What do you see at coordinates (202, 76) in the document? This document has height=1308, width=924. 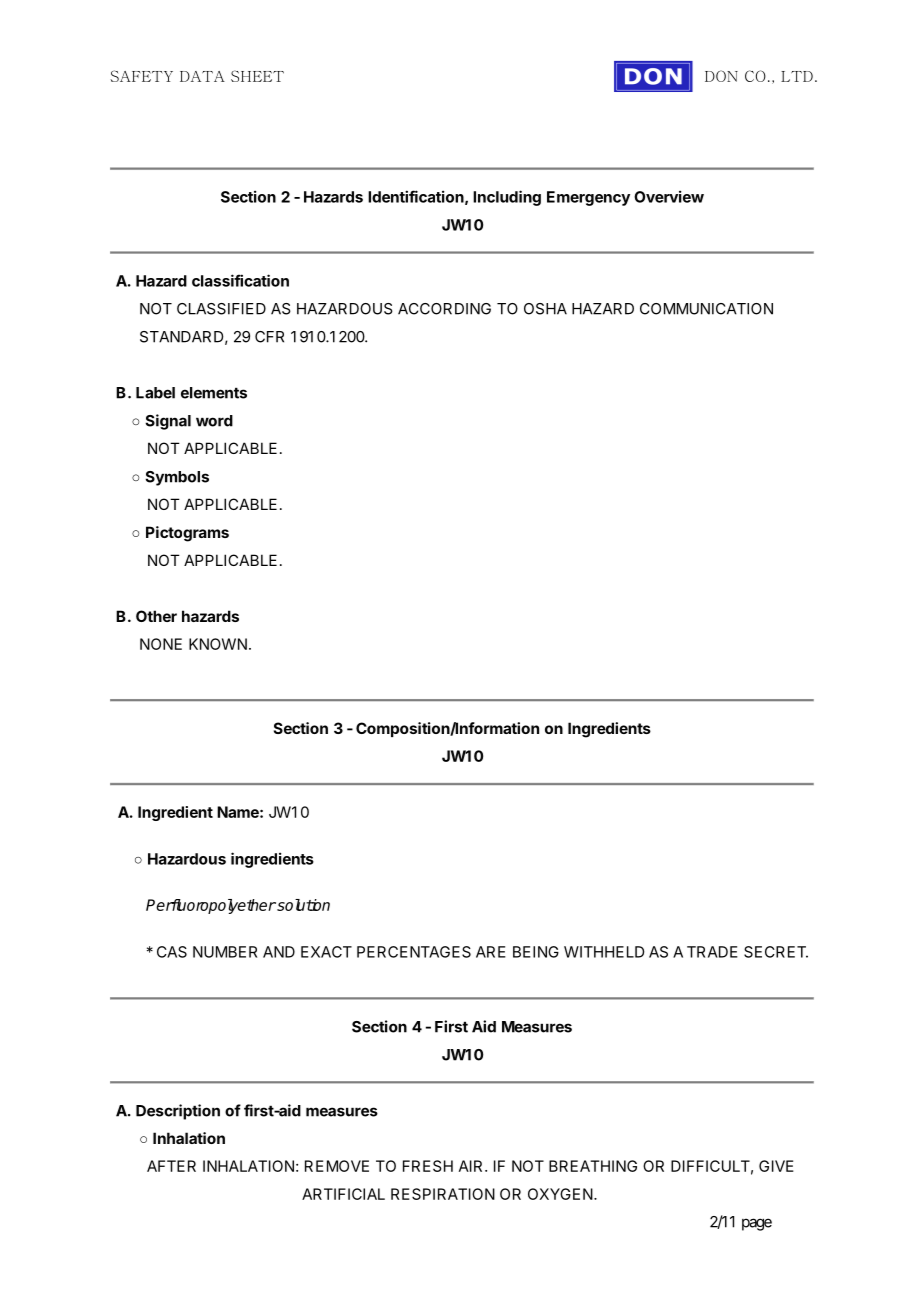 I see `DATA` at bounding box center [202, 76].
